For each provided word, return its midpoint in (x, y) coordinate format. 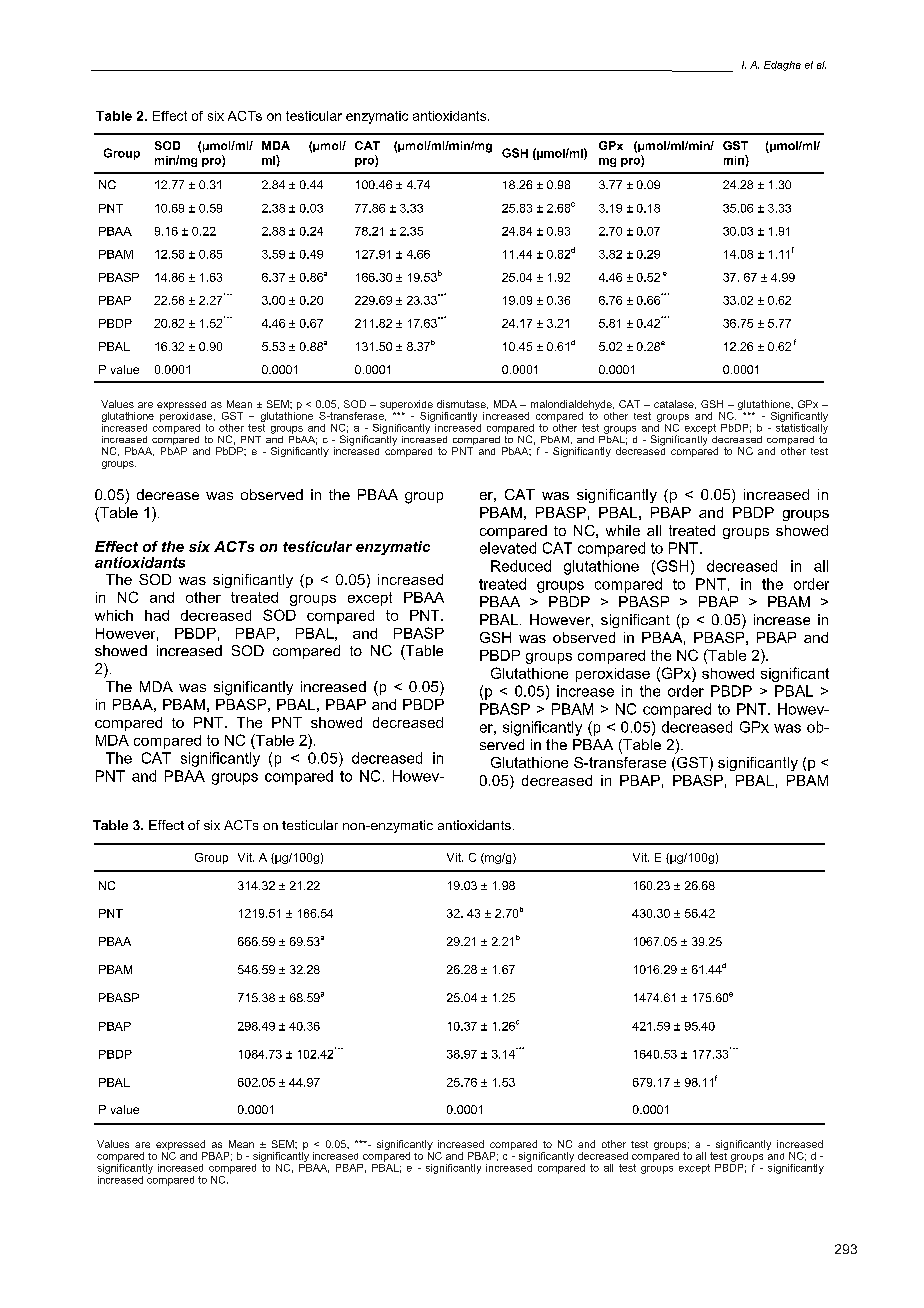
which (114, 615)
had (157, 615)
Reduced (521, 566)
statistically (802, 427)
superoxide (406, 406)
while (623, 530)
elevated (508, 548)
